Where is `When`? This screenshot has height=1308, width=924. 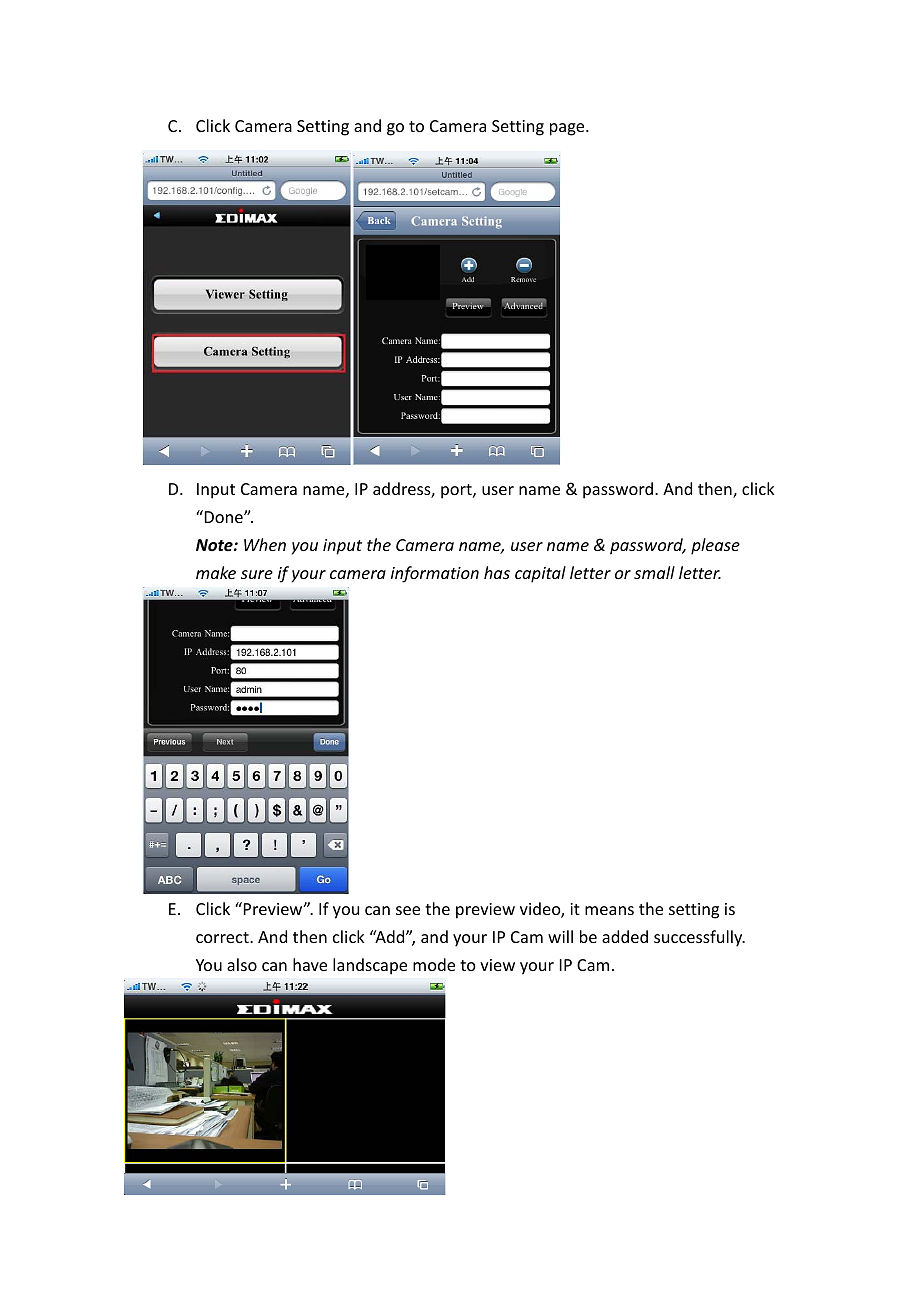
When is located at coordinates (265, 544).
